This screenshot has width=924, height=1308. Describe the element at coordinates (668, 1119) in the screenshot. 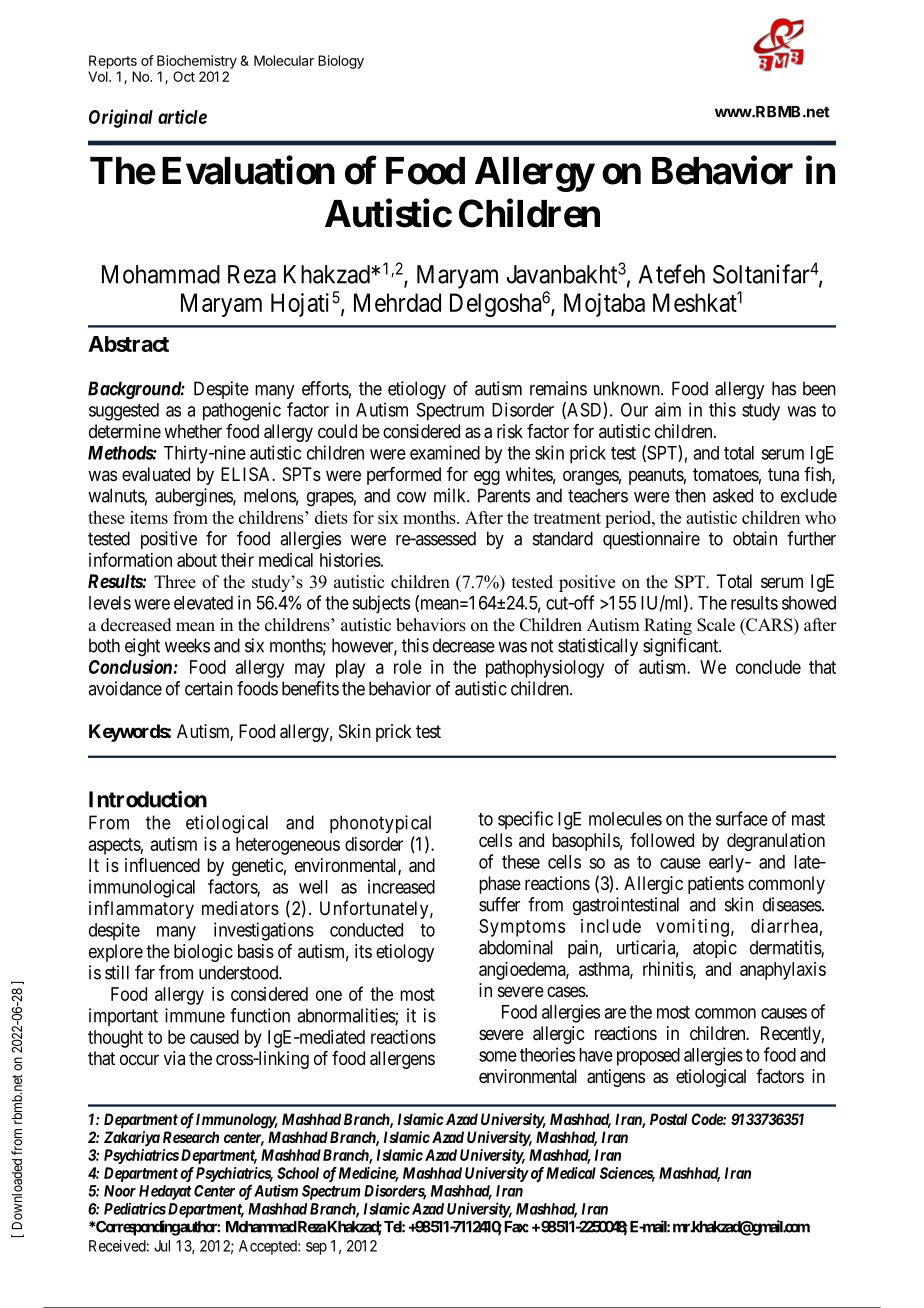

I see `Postal` at that location.
